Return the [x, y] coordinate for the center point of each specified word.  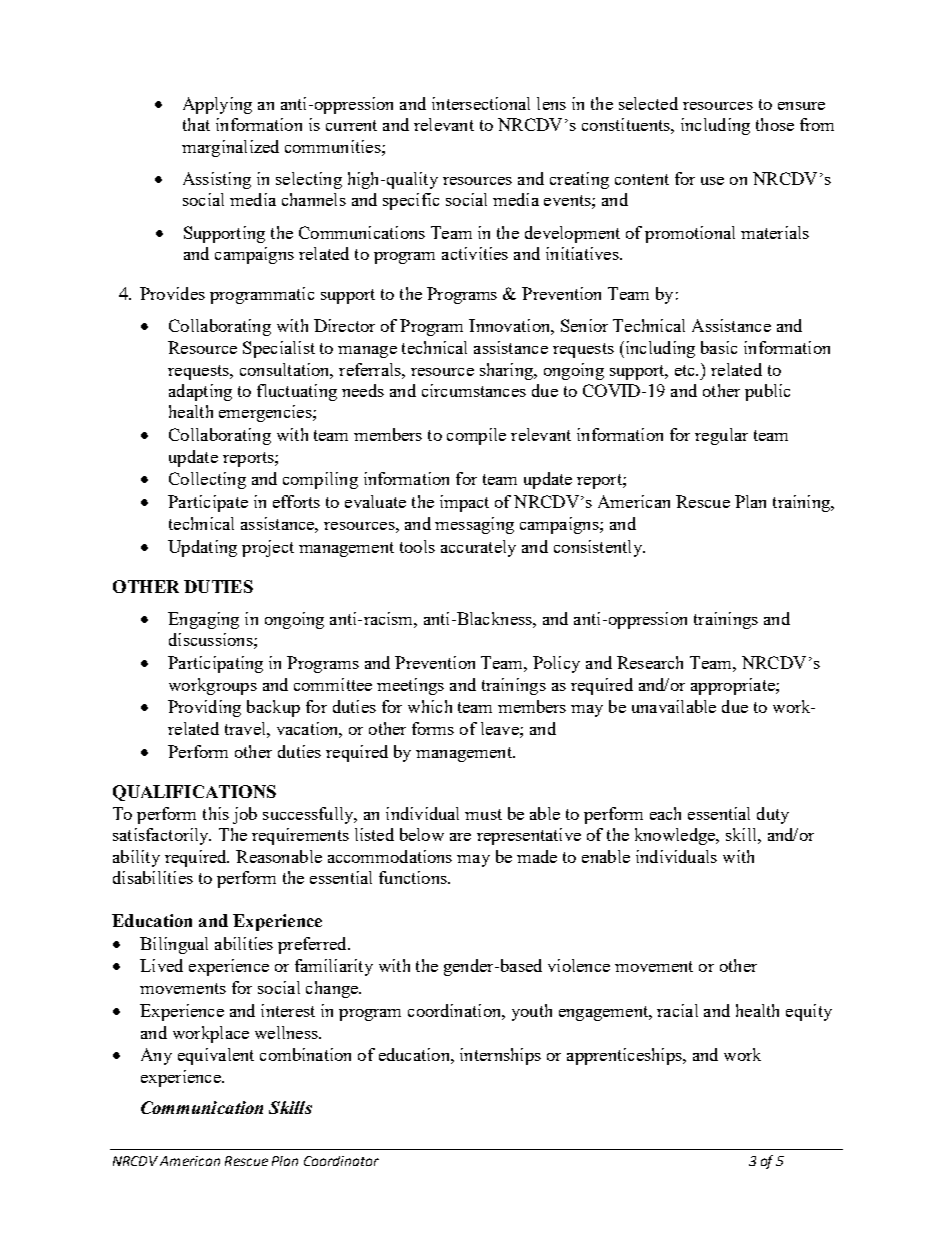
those [775, 124]
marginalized [230, 148]
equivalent [216, 1056]
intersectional [481, 103]
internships [500, 1056]
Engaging [203, 620]
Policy [556, 664]
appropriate [734, 686]
